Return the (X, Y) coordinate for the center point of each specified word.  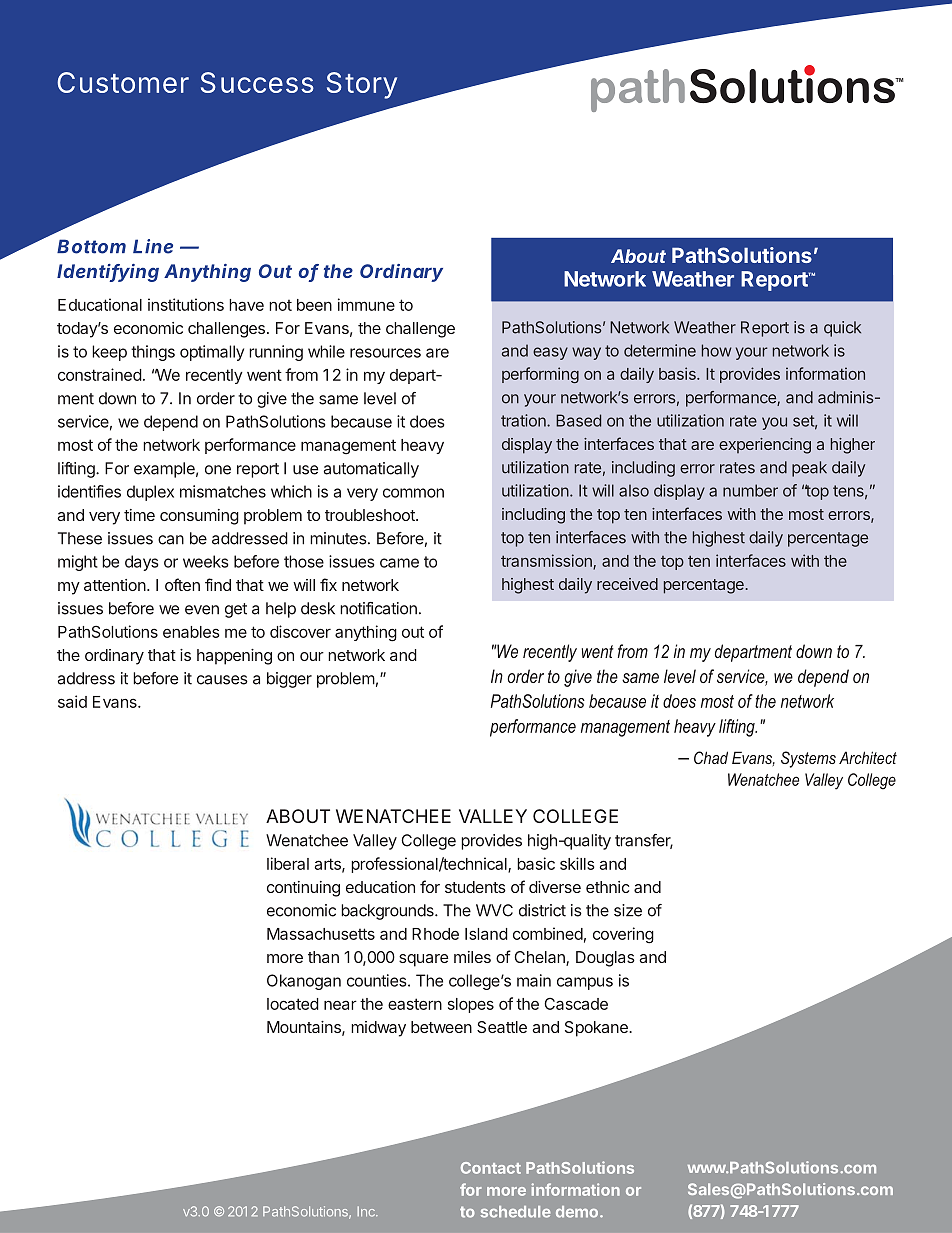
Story (362, 85)
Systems (808, 759)
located (293, 1004)
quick (842, 329)
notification (378, 608)
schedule (516, 1212)
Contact (491, 1168)
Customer (123, 82)
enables (191, 632)
